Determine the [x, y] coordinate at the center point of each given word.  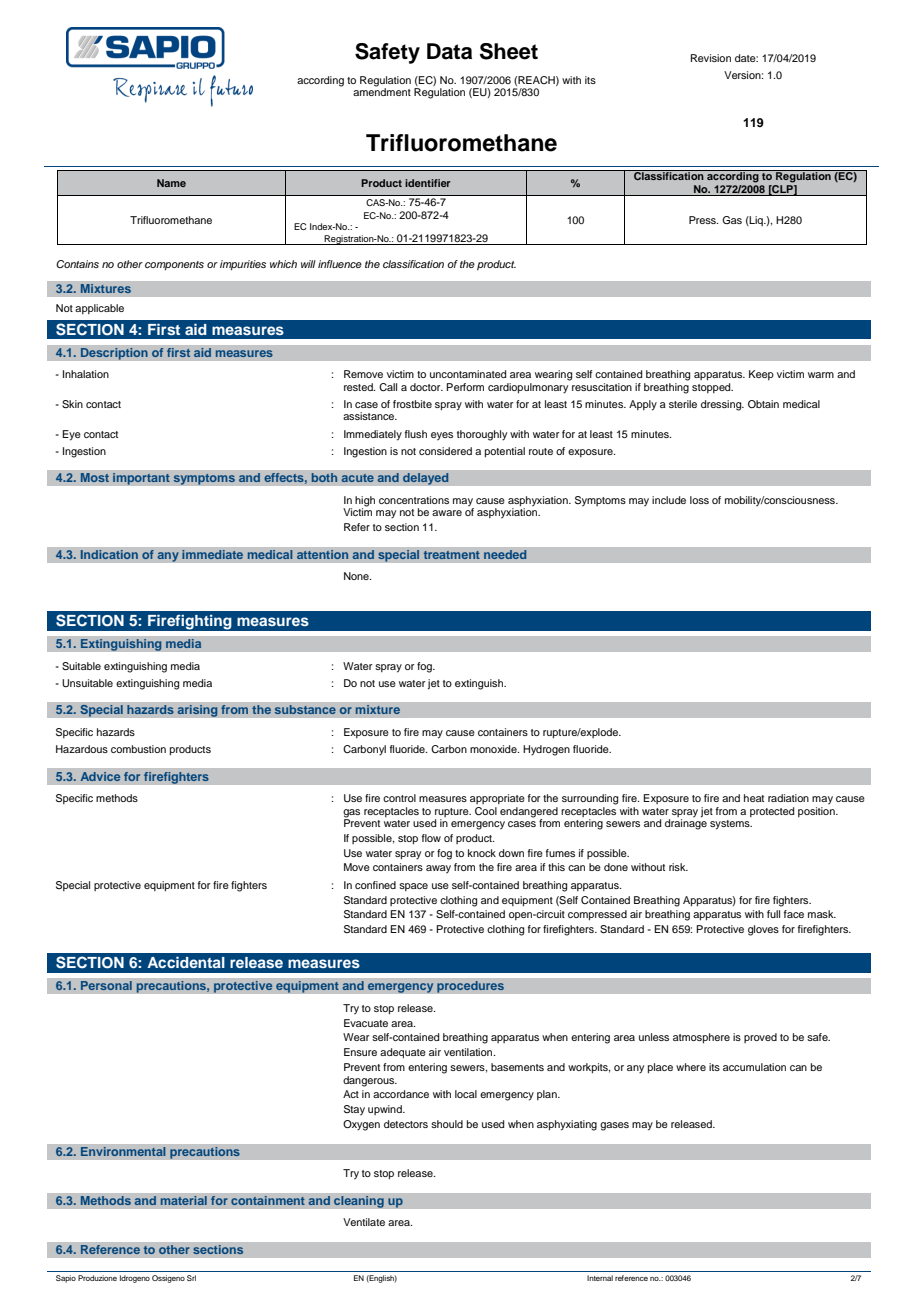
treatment [452, 555]
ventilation [469, 1052]
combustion [138, 749]
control [399, 798]
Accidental [186, 962]
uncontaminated [468, 374]
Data [449, 51]
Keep [761, 375]
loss [699, 500]
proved [760, 1038]
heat [754, 798]
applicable [99, 309]
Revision [711, 58]
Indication [109, 555]
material [183, 1201]
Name [171, 183]
